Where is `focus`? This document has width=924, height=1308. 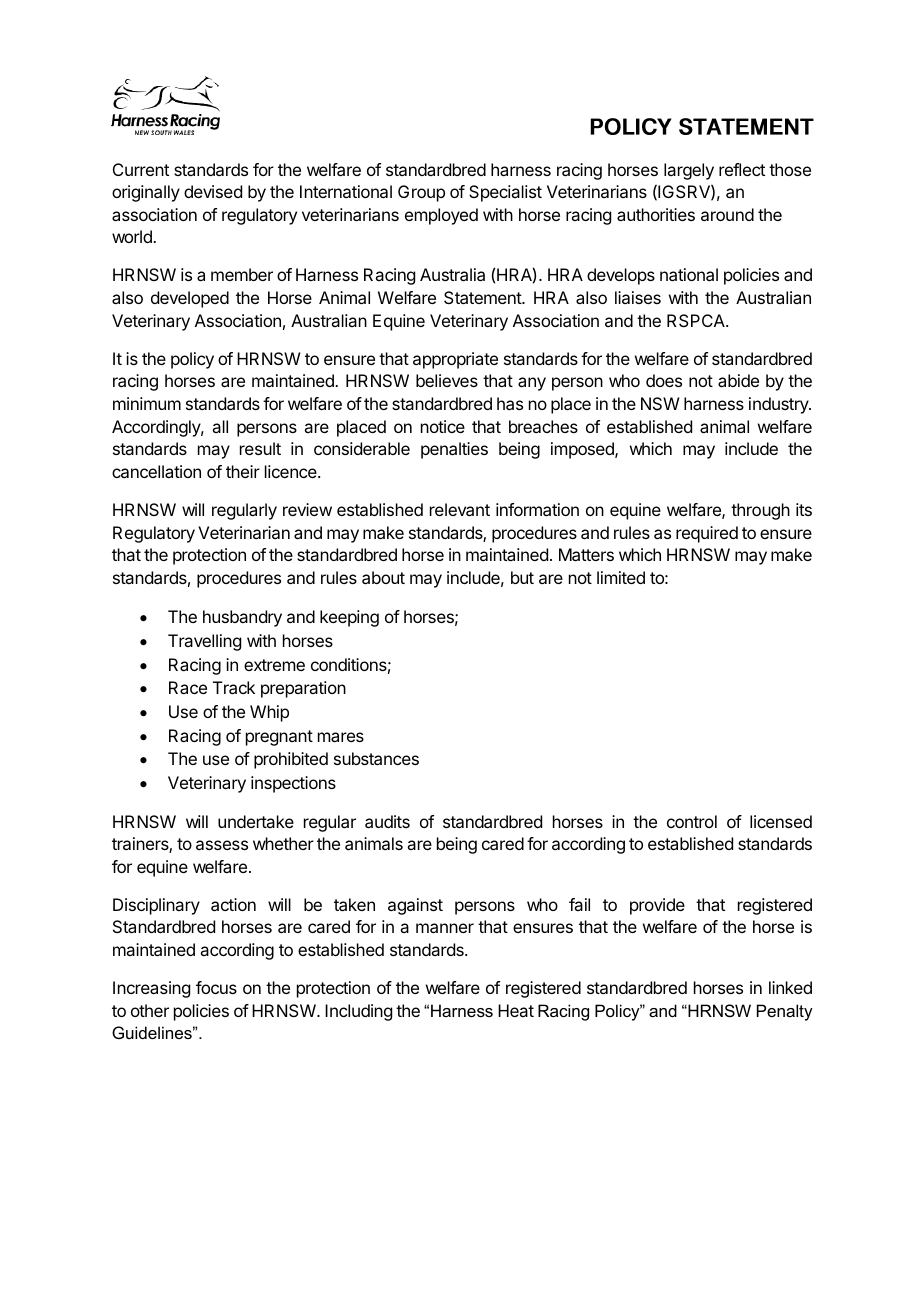
focus is located at coordinates (216, 987).
